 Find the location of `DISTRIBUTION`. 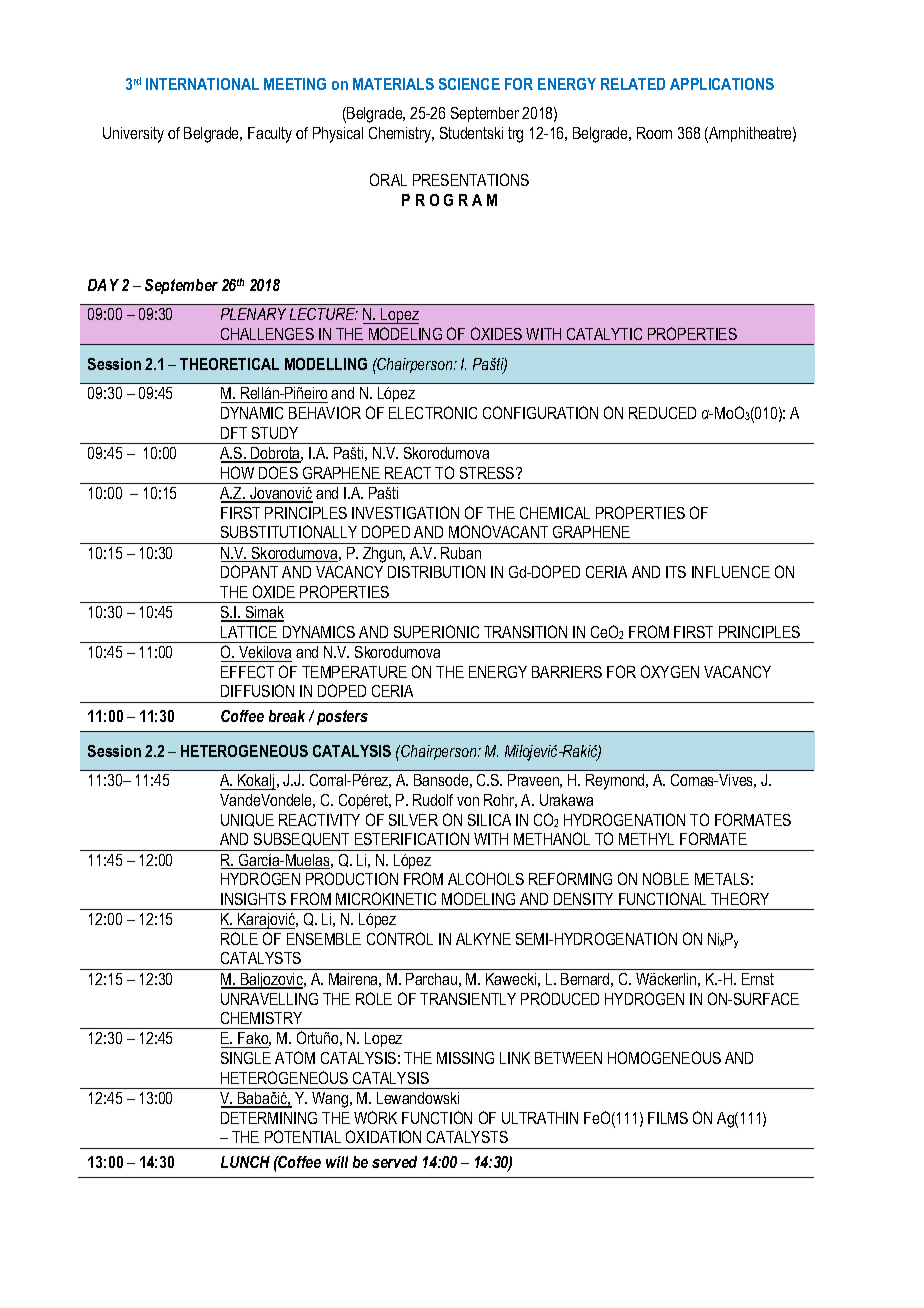

DISTRIBUTION is located at coordinates (436, 571).
